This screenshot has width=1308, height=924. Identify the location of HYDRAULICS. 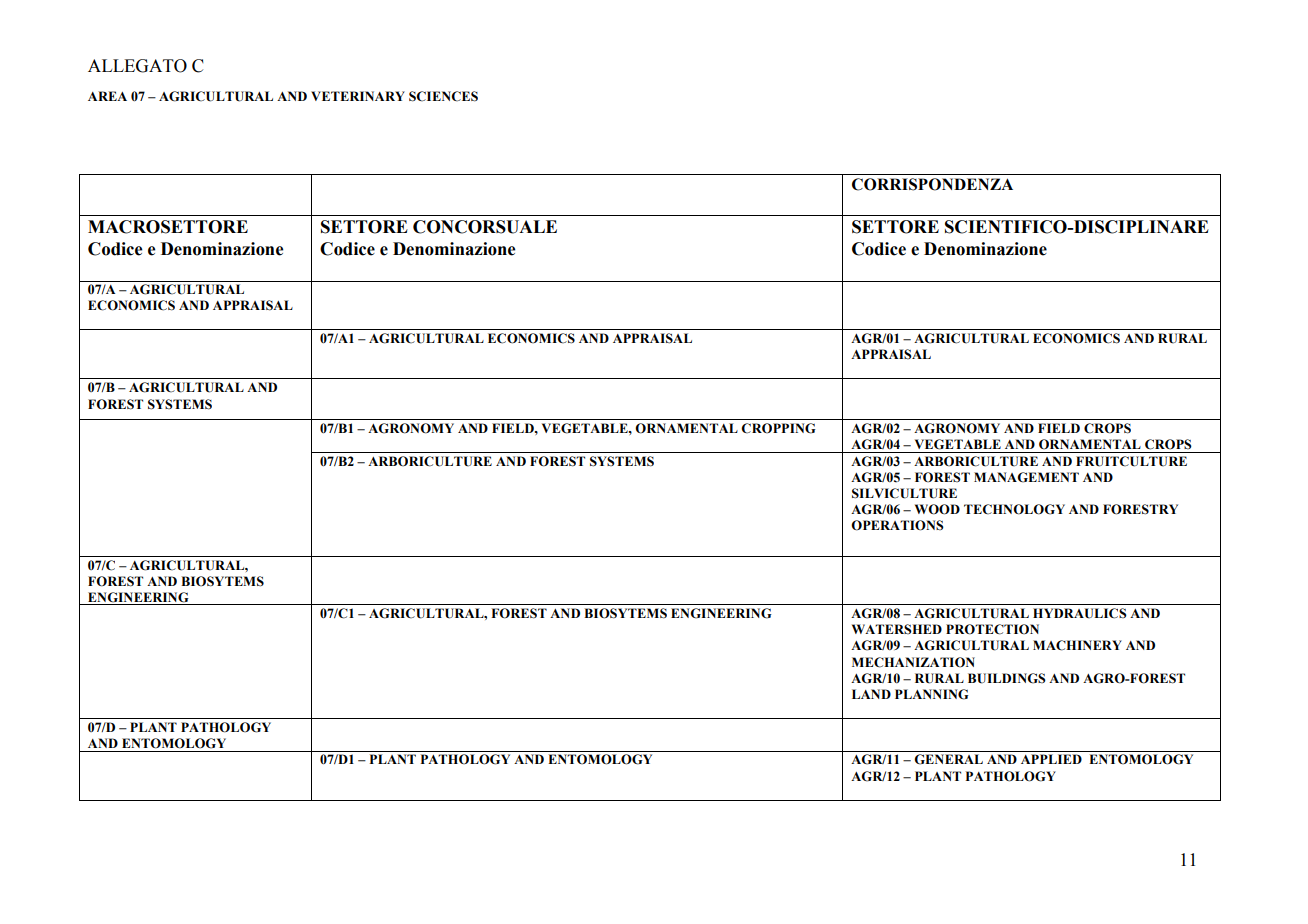
(1080, 613).
